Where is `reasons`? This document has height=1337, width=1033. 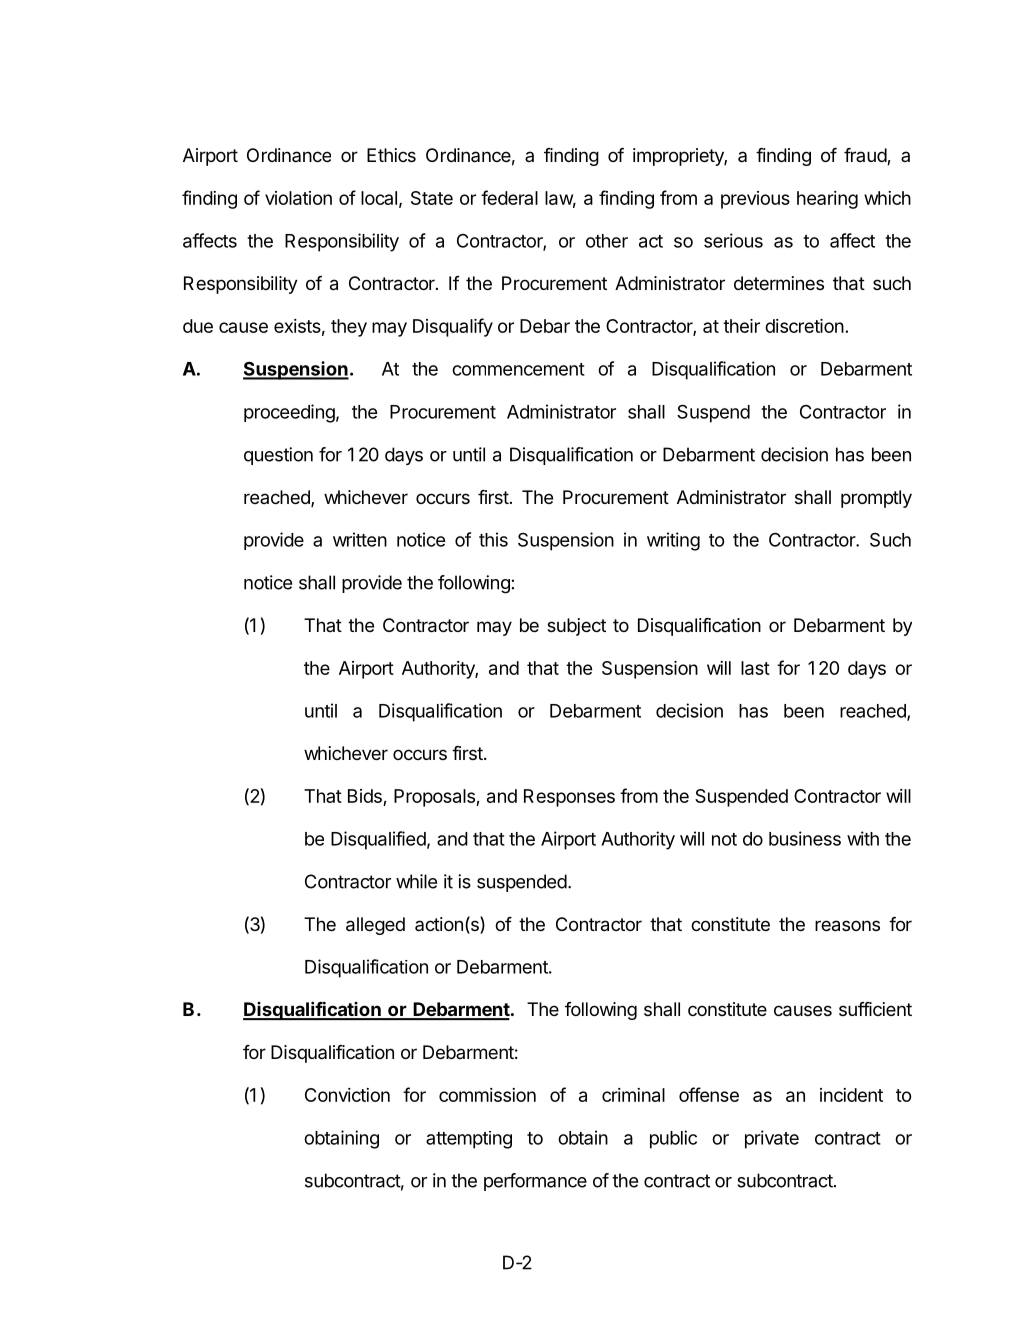
reasons is located at coordinates (847, 926).
